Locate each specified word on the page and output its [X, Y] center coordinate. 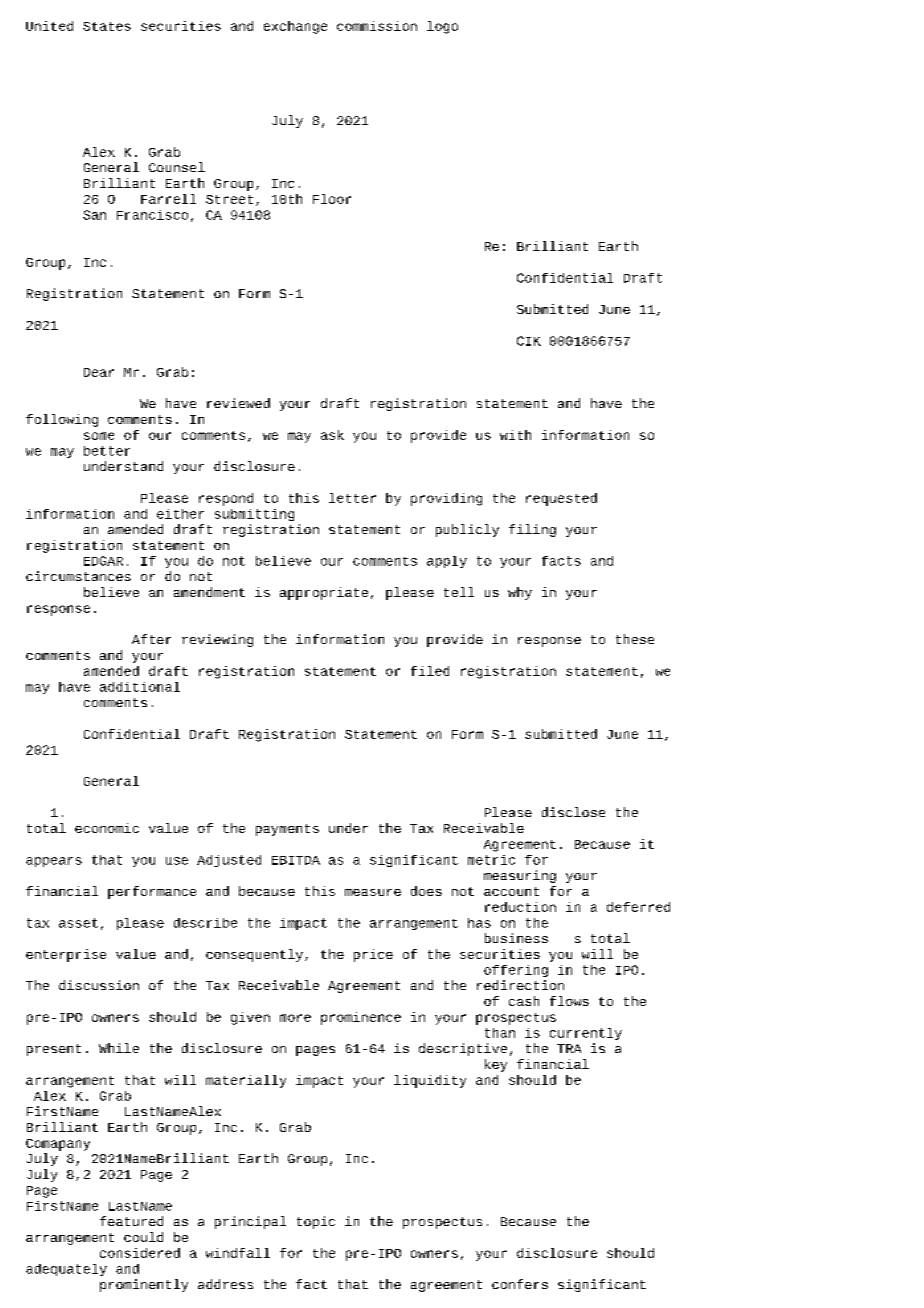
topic [316, 1222]
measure [373, 892]
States [107, 26]
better [107, 451]
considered [140, 1253]
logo [442, 27]
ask [332, 435]
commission [377, 26]
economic [107, 828]
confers [520, 1284]
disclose [573, 812]
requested [561, 499]
